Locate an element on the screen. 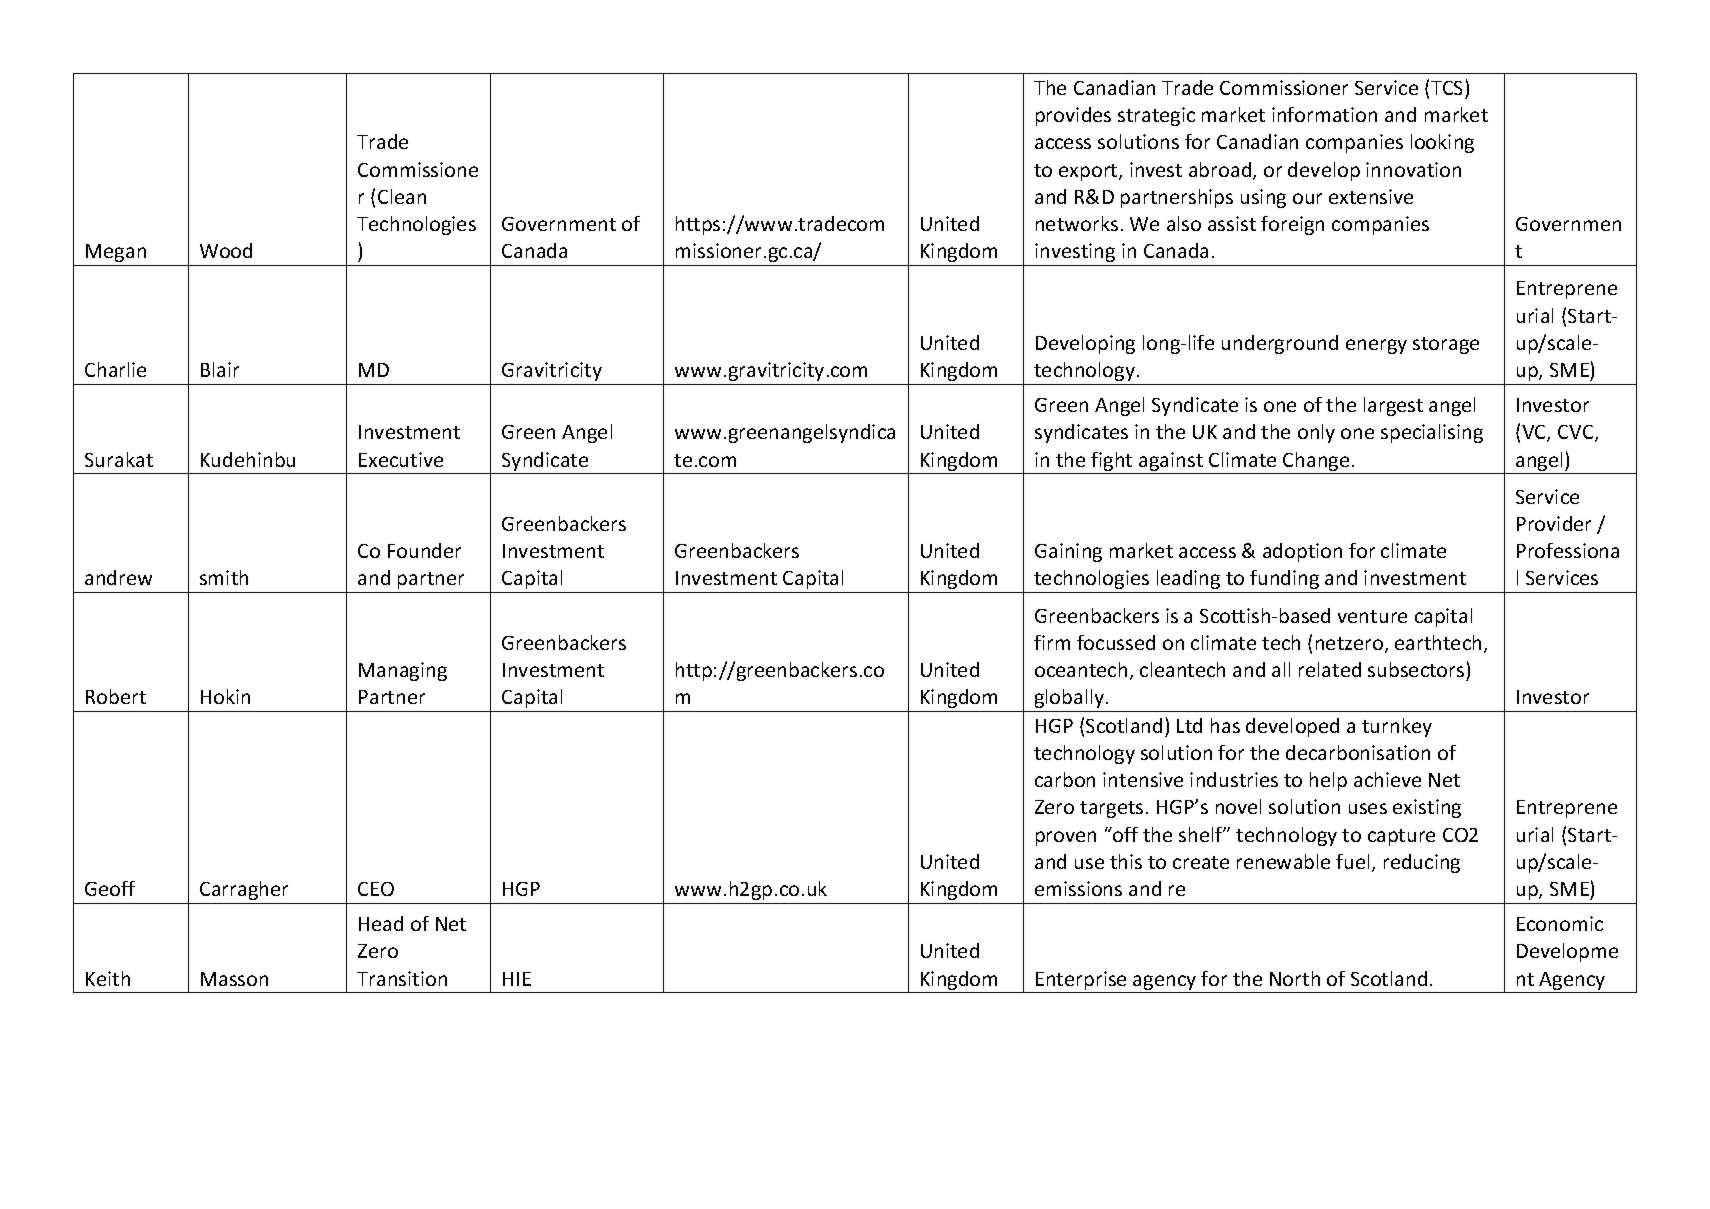  smith is located at coordinates (224, 577).
